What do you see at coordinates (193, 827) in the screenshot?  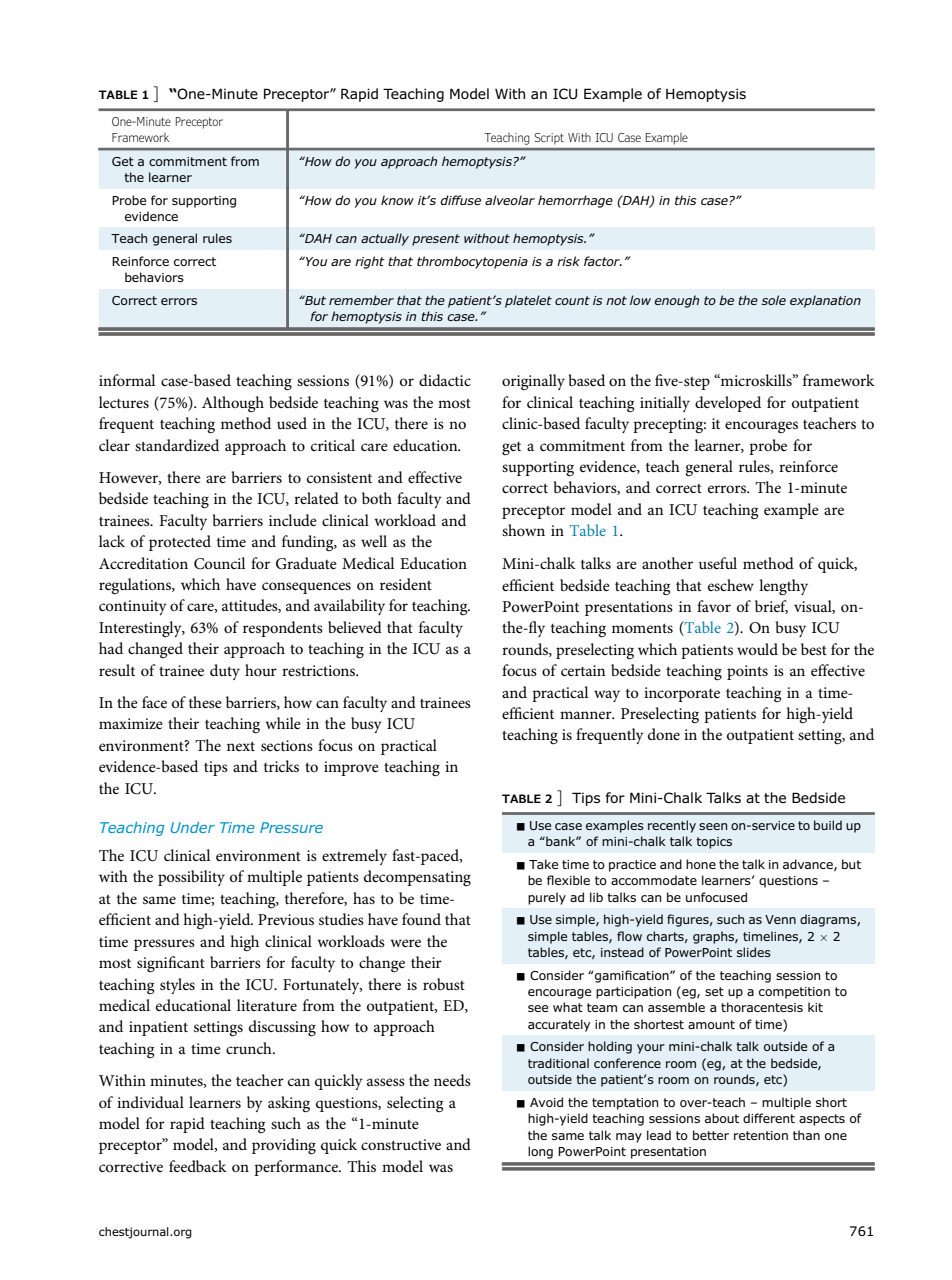 I see `Under` at bounding box center [193, 827].
